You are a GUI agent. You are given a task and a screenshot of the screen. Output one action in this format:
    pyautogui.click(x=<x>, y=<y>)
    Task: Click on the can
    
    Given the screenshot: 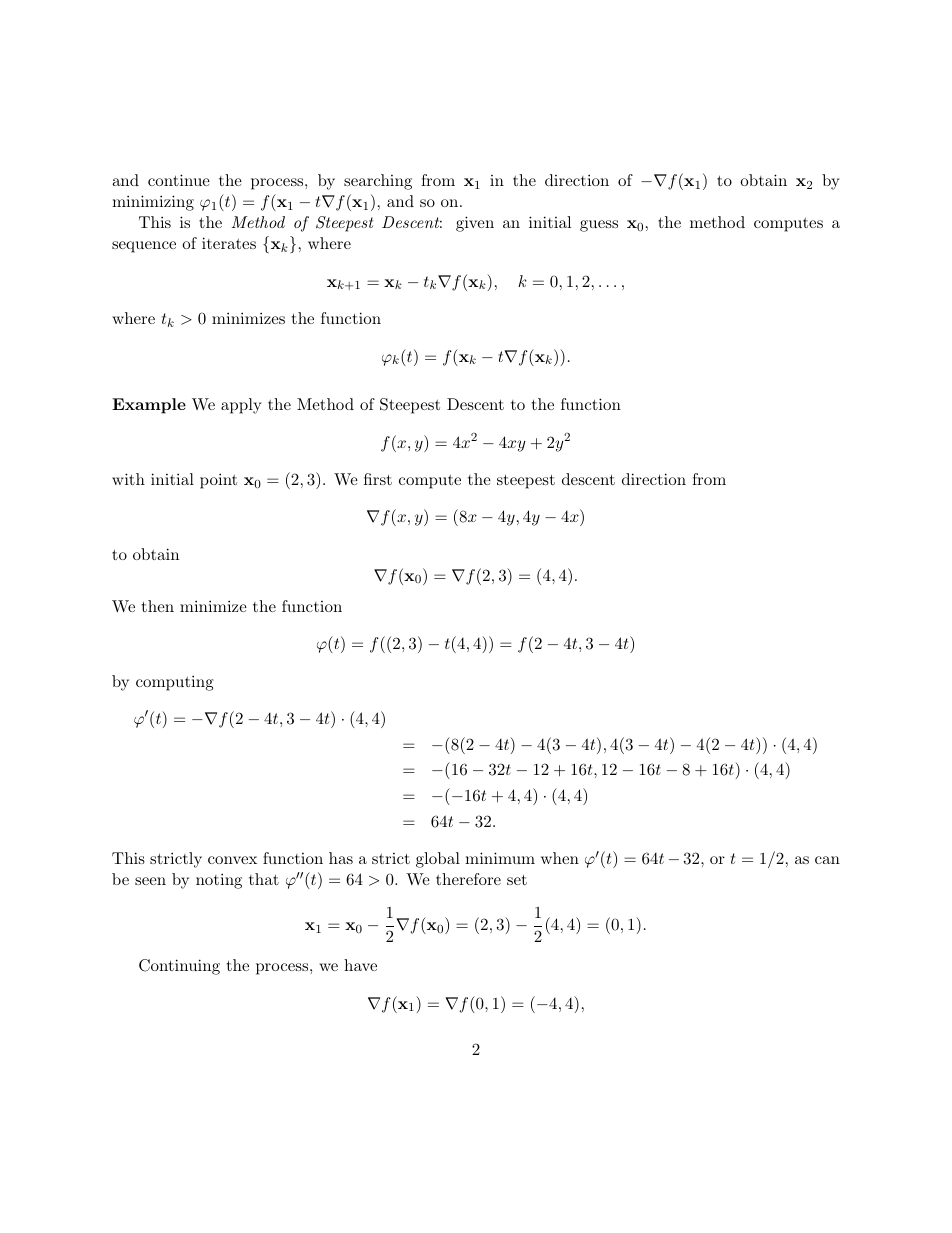 What is the action you would take?
    pyautogui.click(x=827, y=860)
